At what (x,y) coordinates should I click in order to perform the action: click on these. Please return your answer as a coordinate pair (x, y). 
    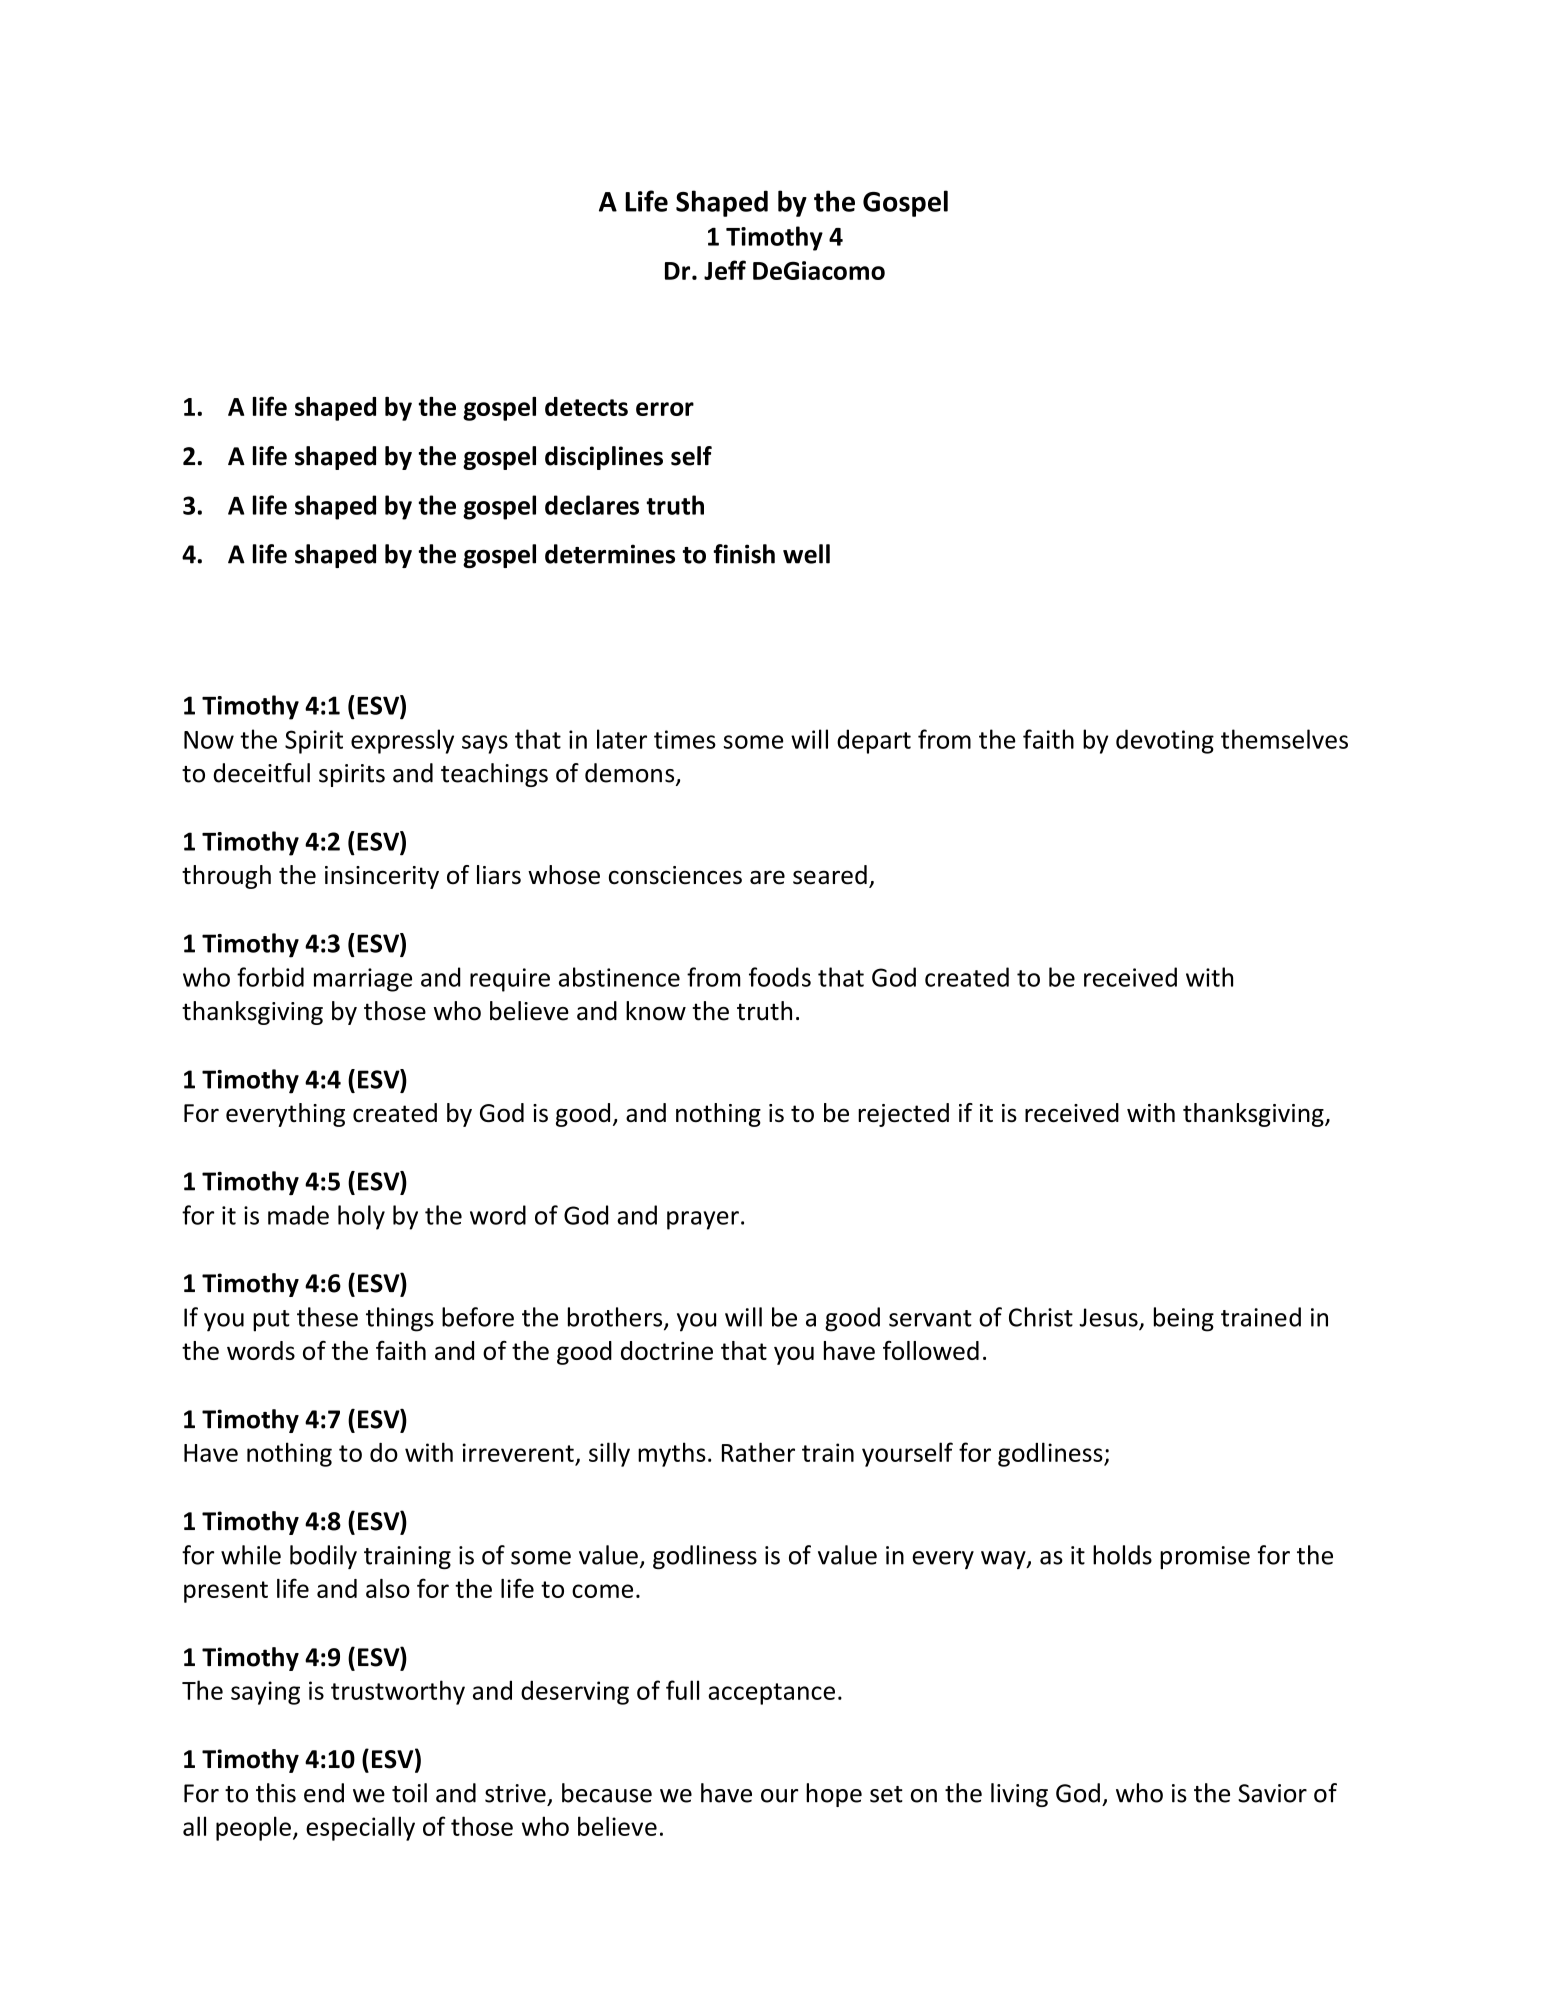
    Looking at the image, I should click on (327, 1317).
